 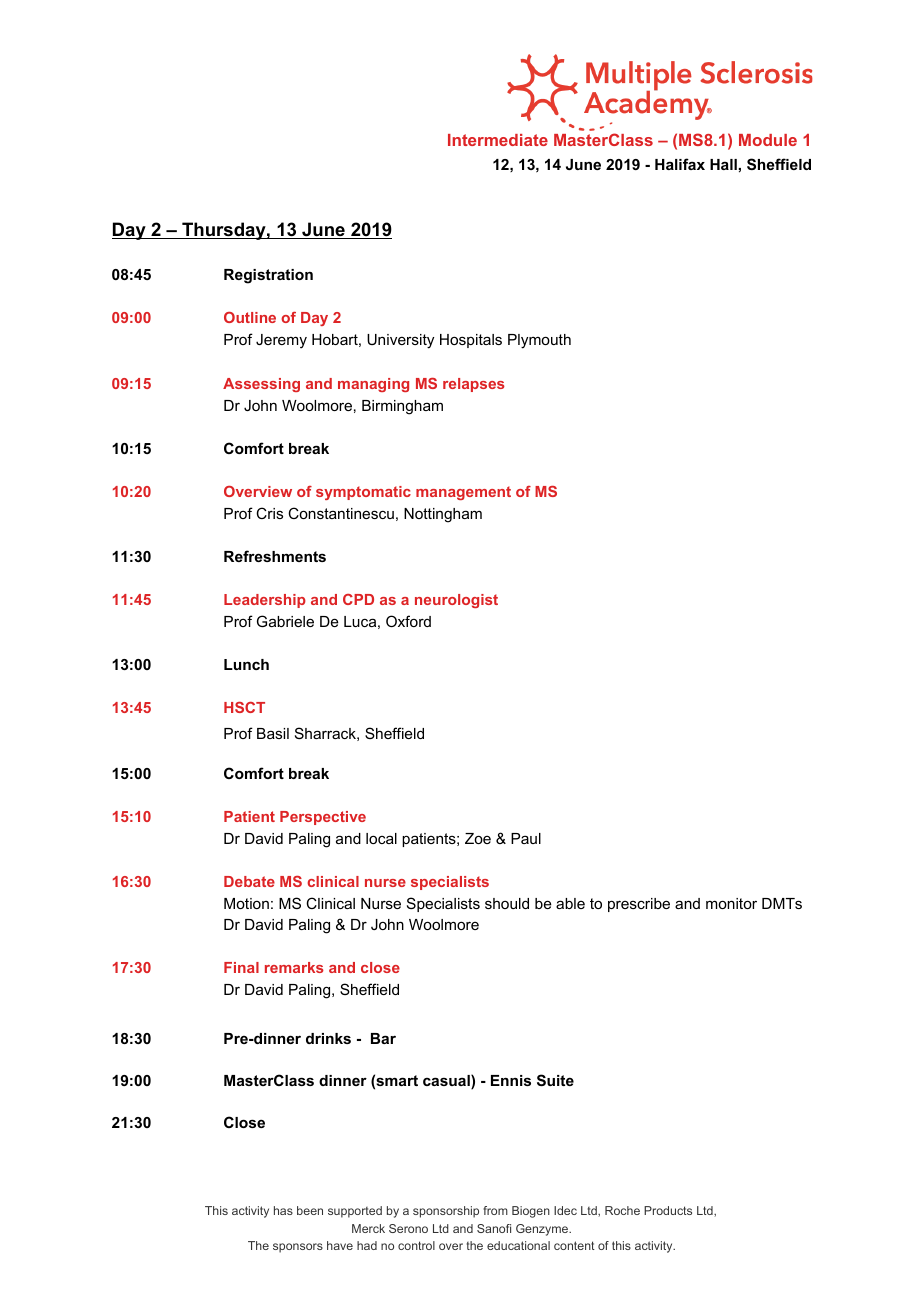 What do you see at coordinates (495, 1210) in the image?
I see `from` at bounding box center [495, 1210].
